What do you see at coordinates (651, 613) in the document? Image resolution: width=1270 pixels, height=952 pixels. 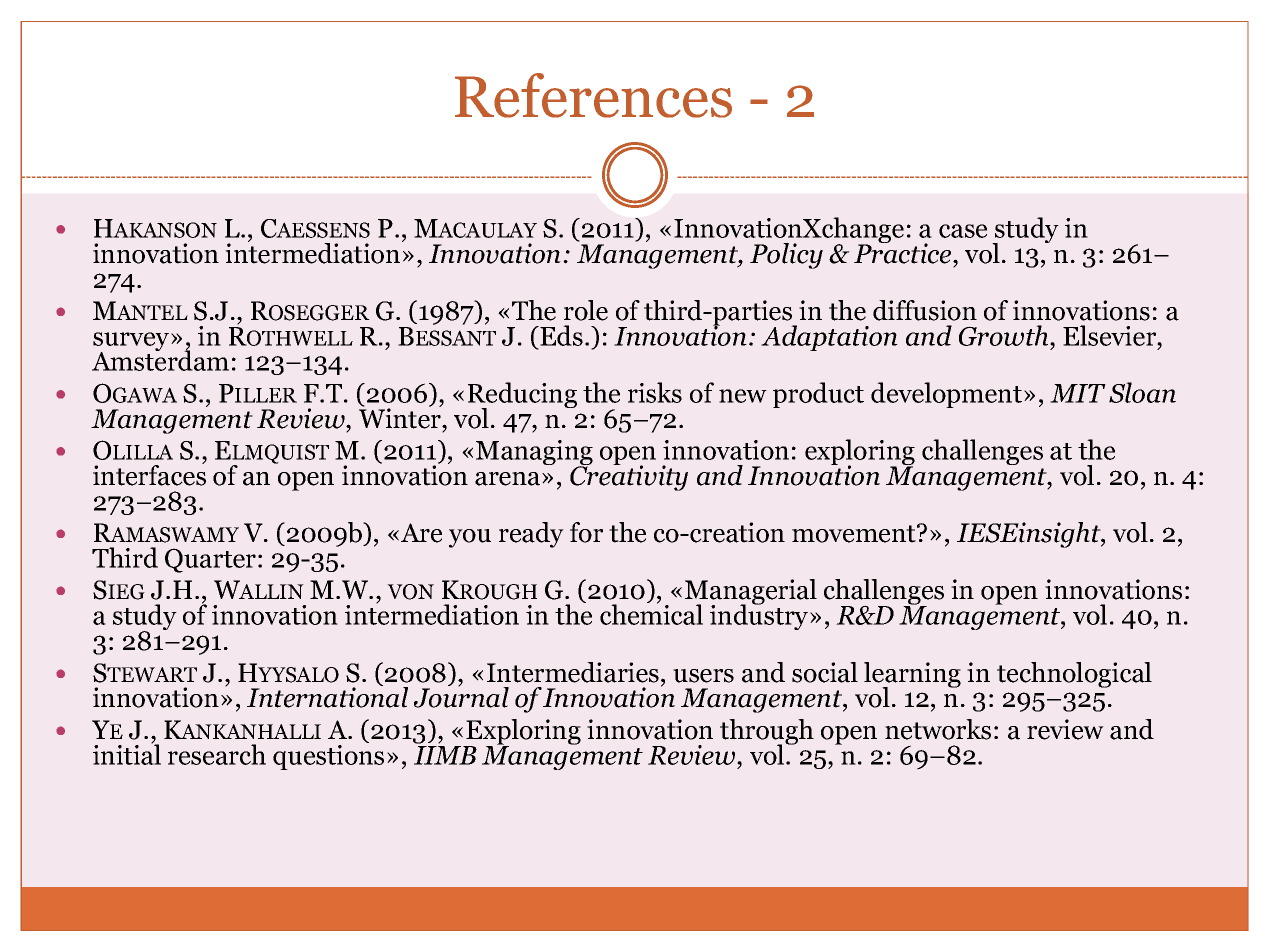 I see `chemical` at bounding box center [651, 613].
